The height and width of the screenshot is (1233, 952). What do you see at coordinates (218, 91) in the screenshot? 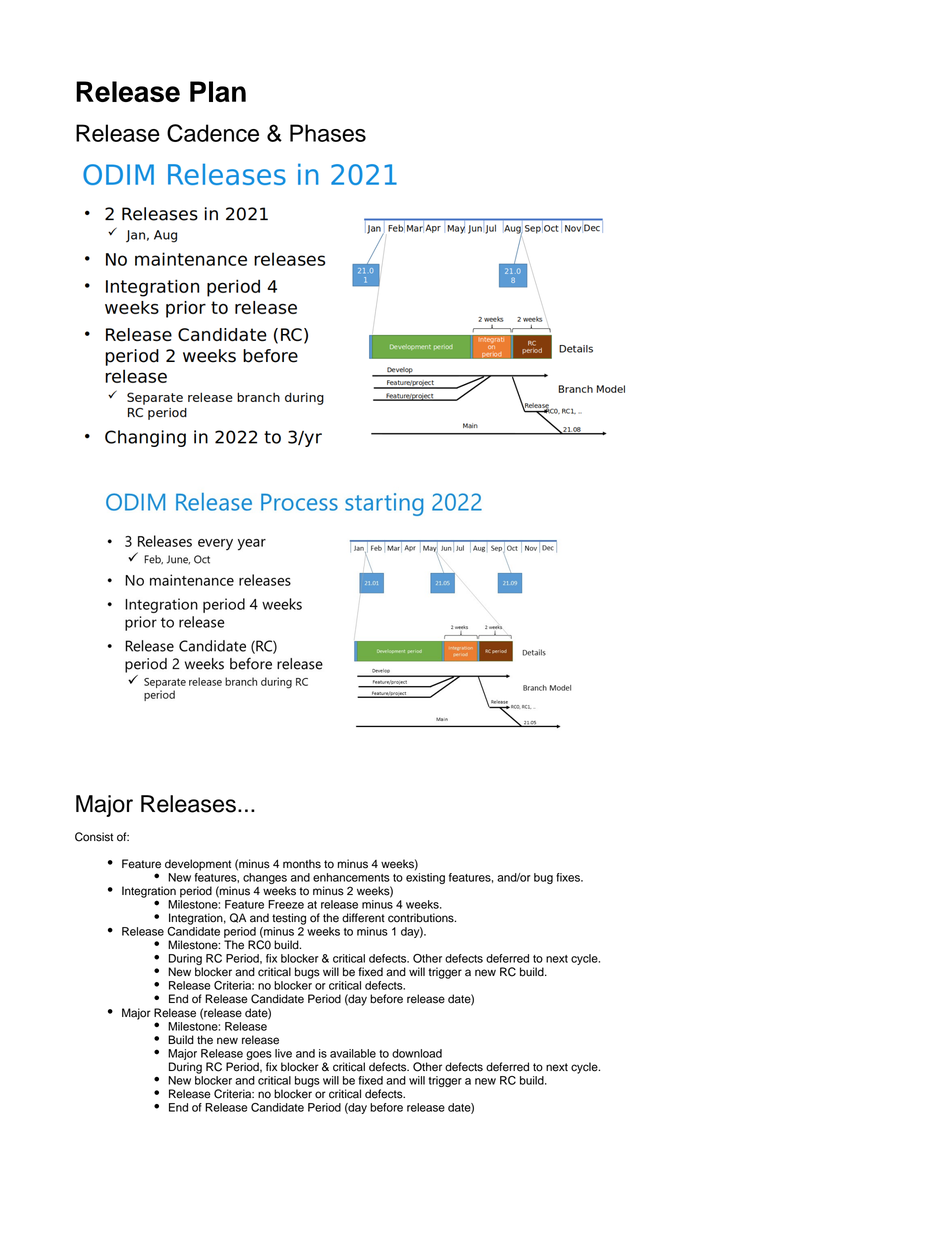
I see `Plan` at bounding box center [218, 91].
